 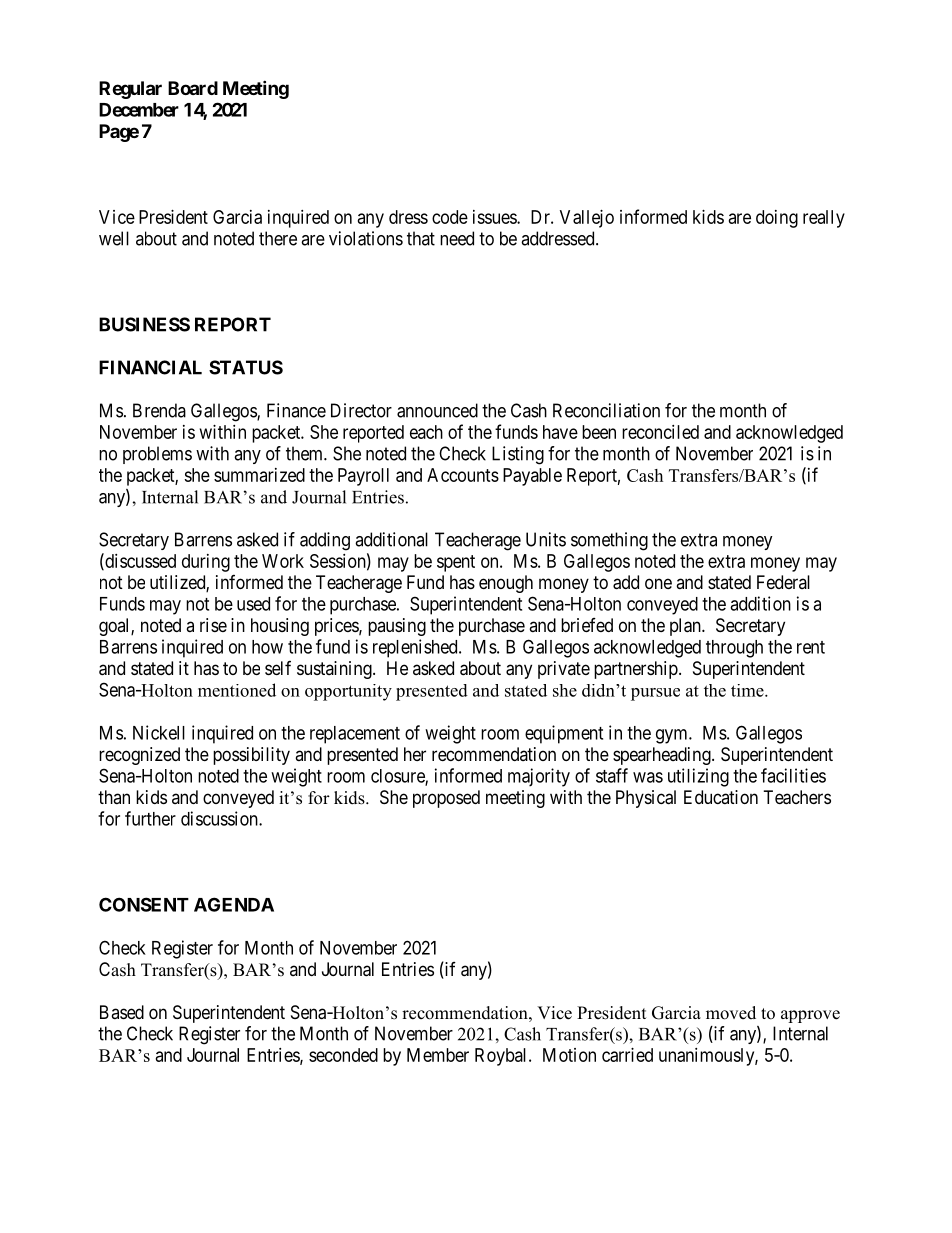 What do you see at coordinates (777, 219) in the page?
I see `doing` at bounding box center [777, 219].
